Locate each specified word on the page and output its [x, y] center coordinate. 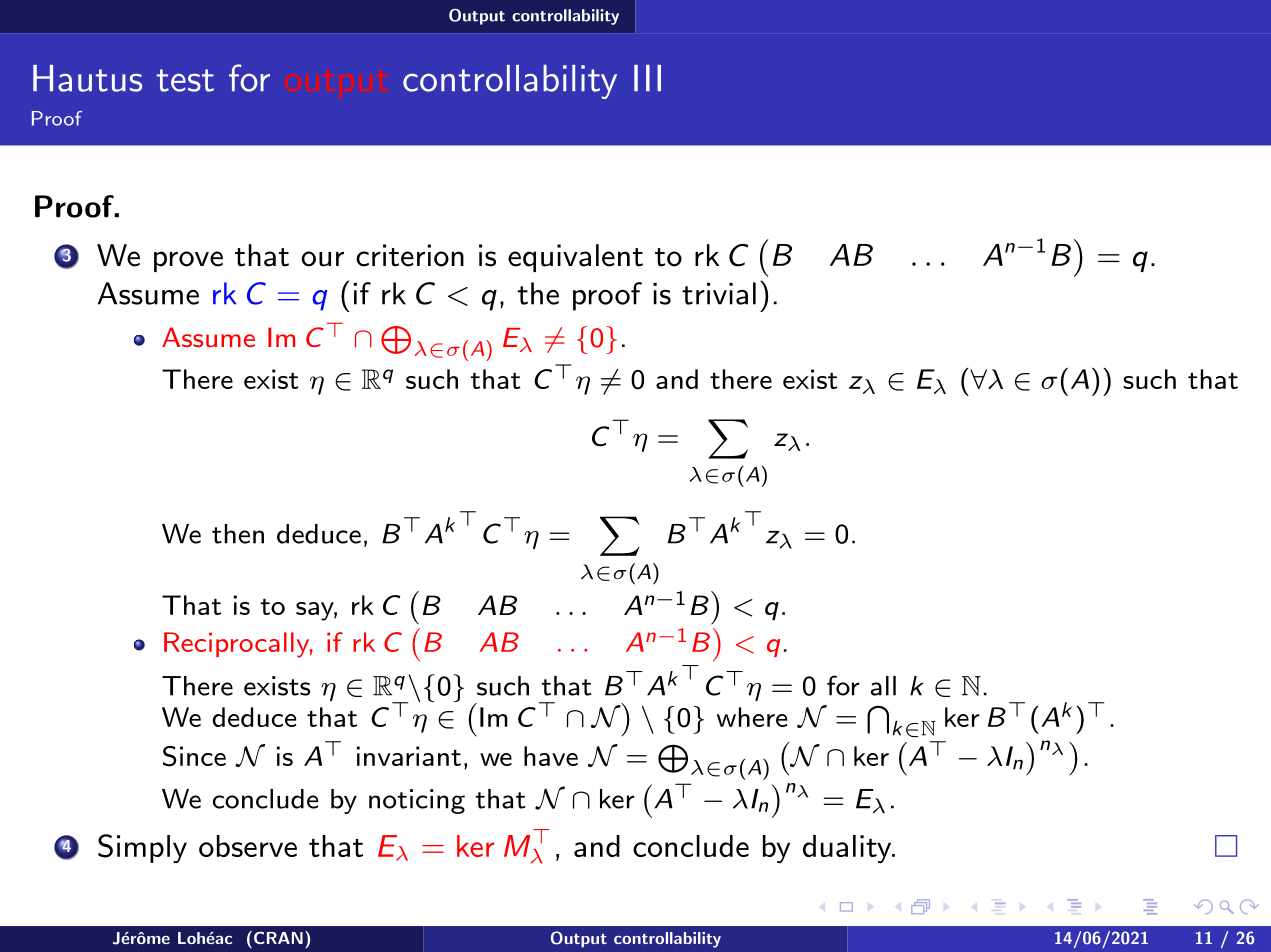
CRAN [277, 937]
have [551, 756]
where [752, 717]
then [238, 534]
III [647, 78]
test [185, 80]
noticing [417, 801]
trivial [719, 293]
